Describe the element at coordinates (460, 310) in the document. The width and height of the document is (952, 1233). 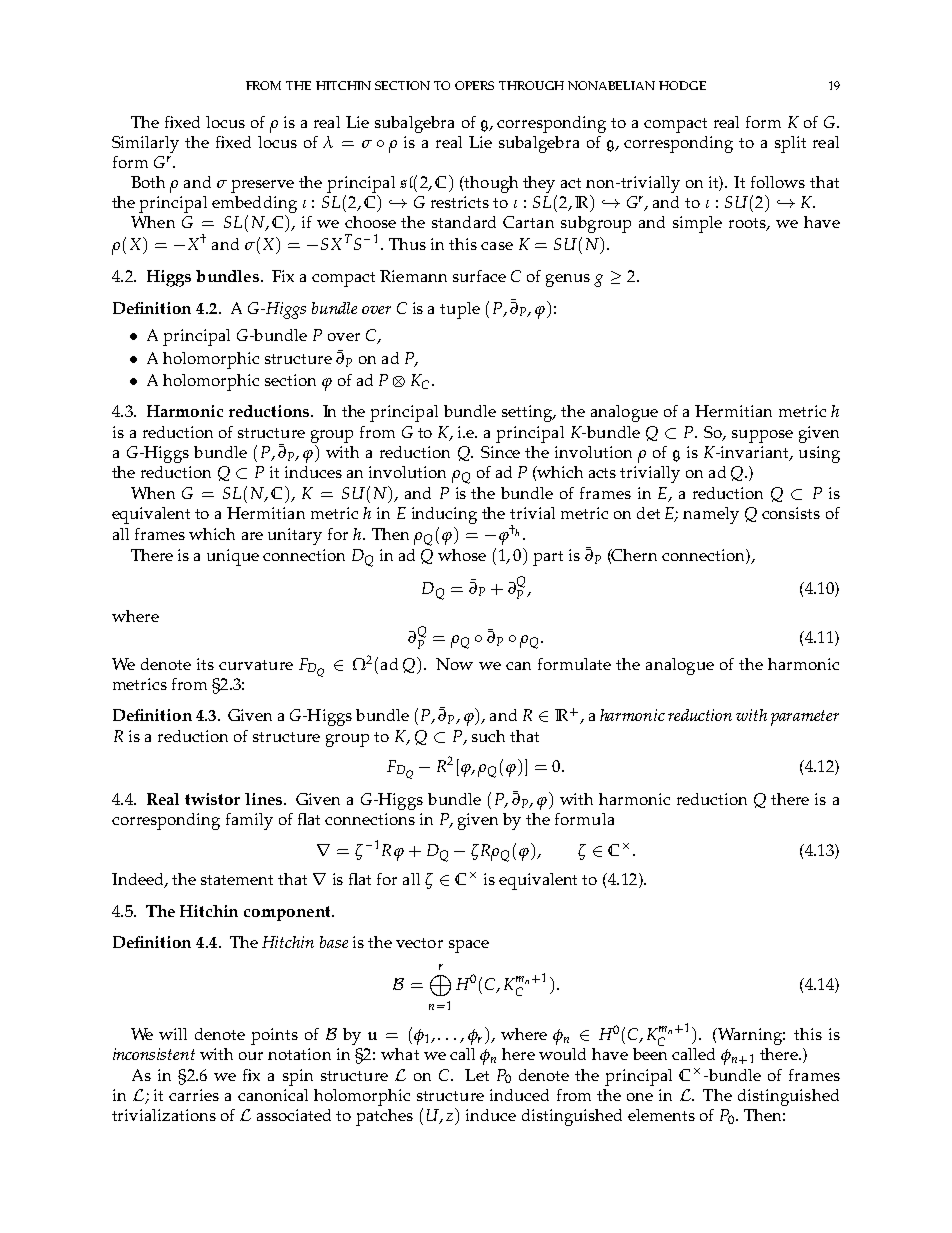
I see `tuple` at that location.
